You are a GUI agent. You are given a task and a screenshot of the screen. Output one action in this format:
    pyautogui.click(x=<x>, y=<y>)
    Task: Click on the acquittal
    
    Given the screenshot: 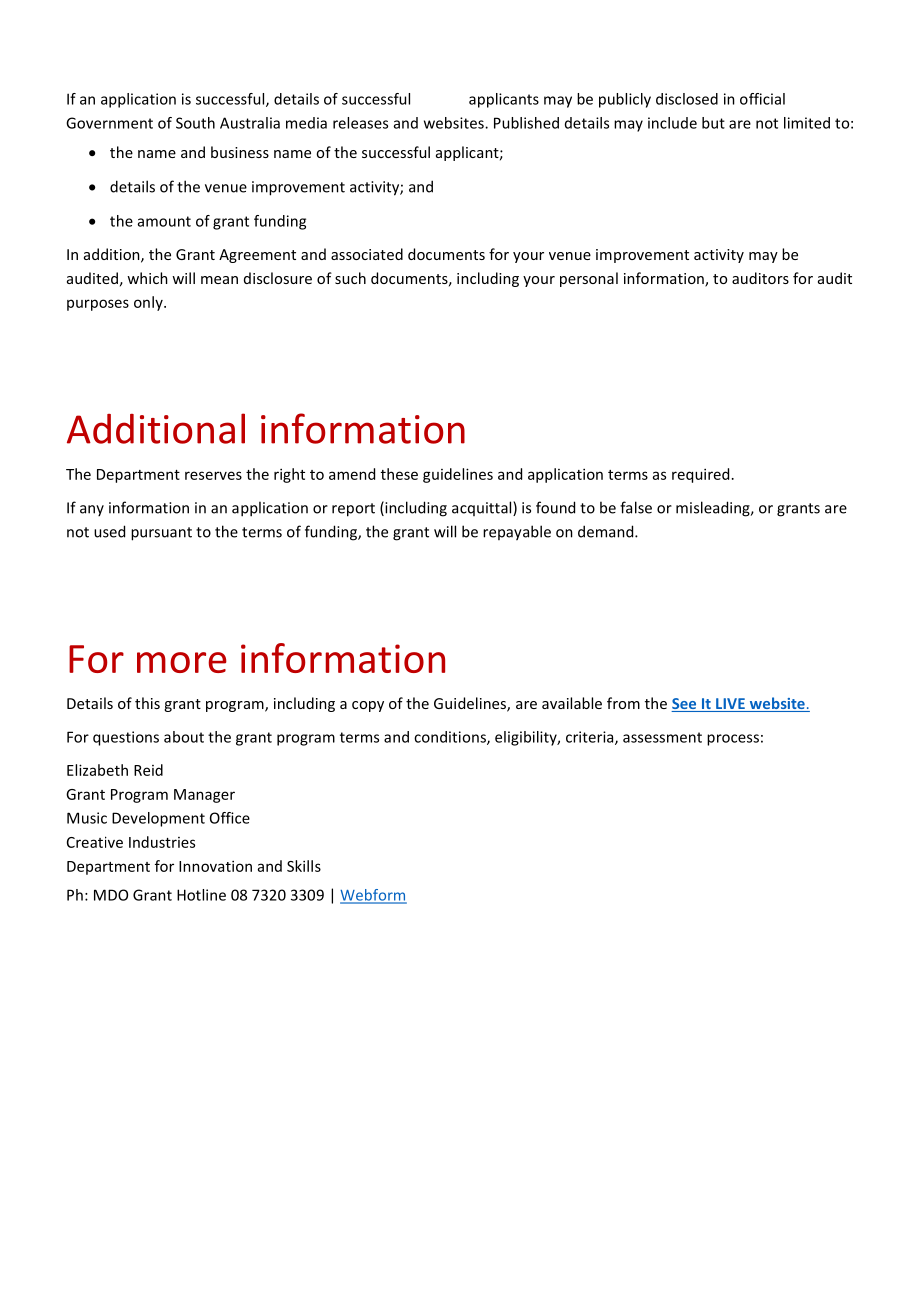 What is the action you would take?
    pyautogui.click(x=483, y=508)
